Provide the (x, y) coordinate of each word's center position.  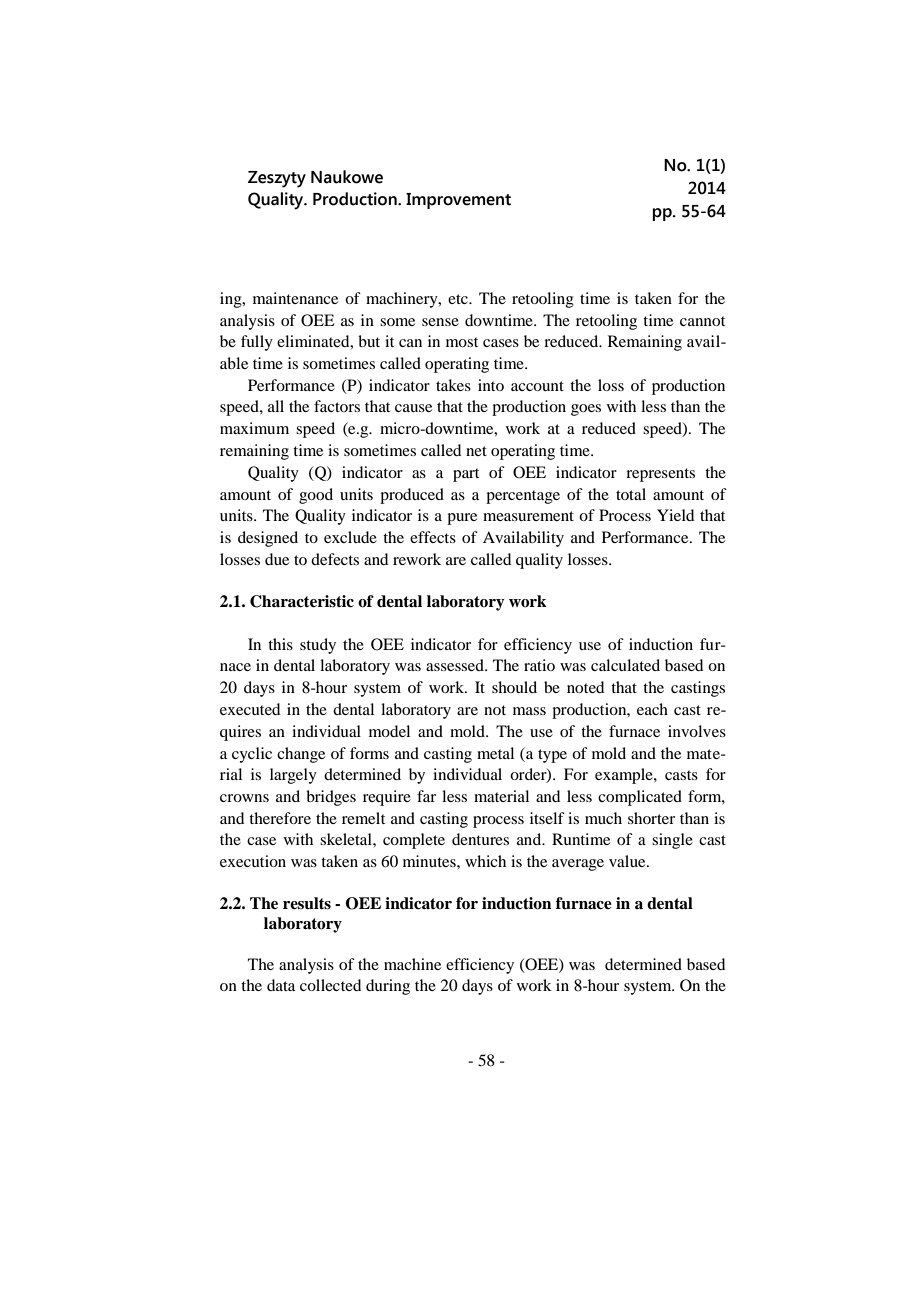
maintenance (295, 298)
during (388, 987)
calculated (625, 665)
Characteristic (302, 601)
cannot (702, 321)
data (281, 985)
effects (433, 537)
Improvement (458, 201)
